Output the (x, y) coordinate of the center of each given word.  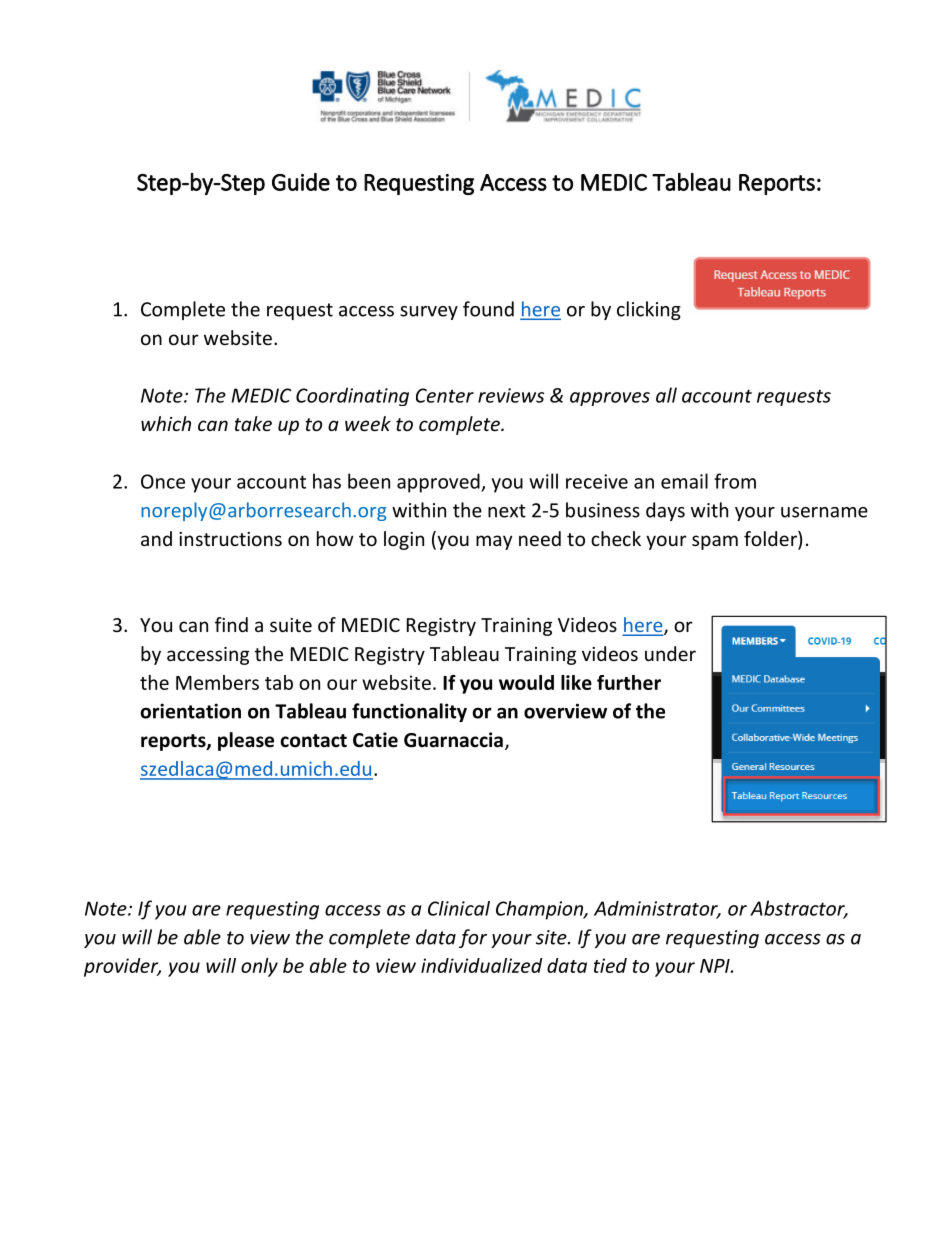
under (670, 653)
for (473, 938)
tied (610, 965)
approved (439, 483)
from (735, 481)
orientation (190, 711)
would (526, 682)
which (166, 423)
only (259, 967)
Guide (301, 182)
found (488, 309)
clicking (649, 310)
